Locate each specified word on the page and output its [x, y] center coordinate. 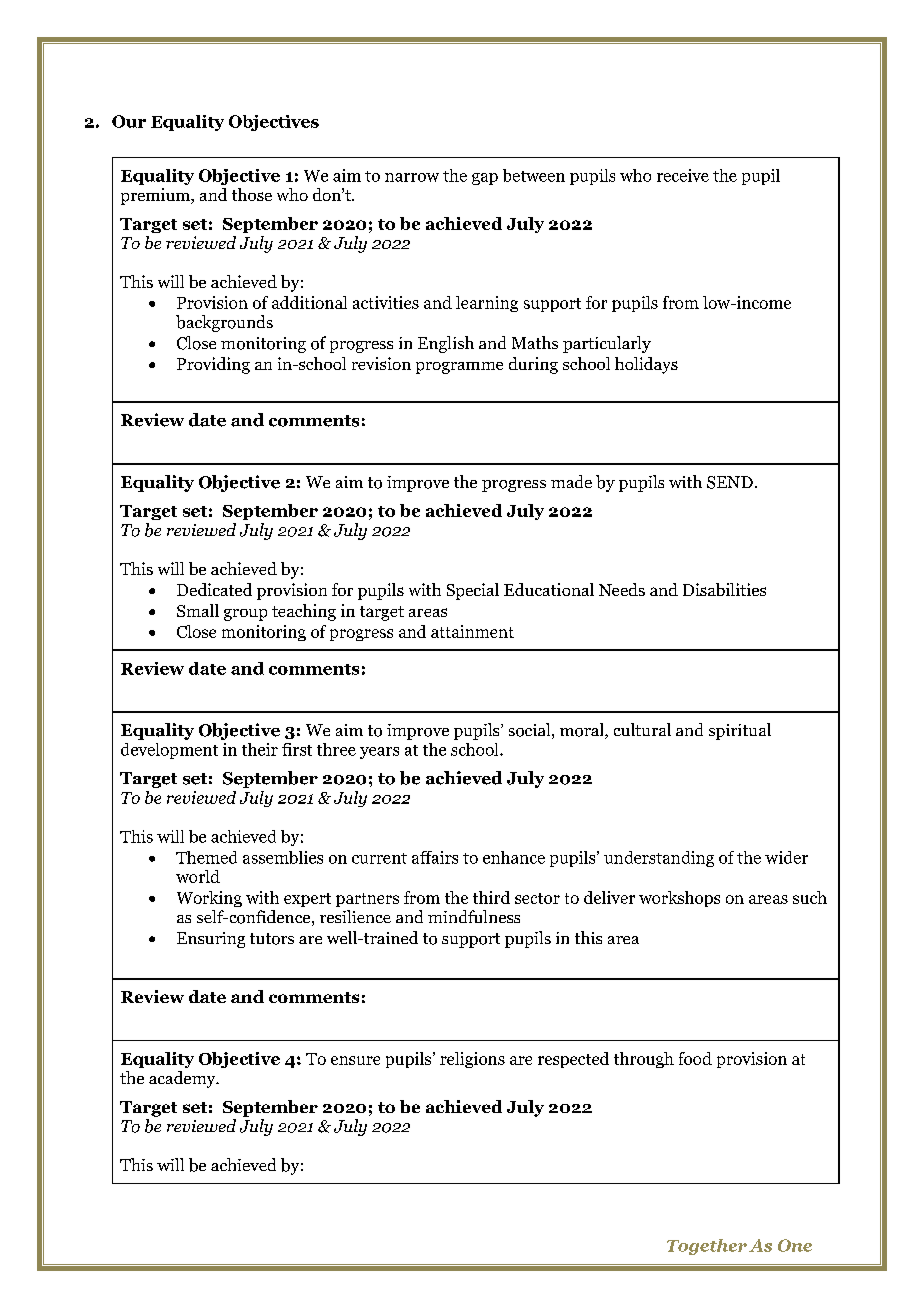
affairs [435, 857]
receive [683, 175]
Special [473, 591]
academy [183, 1079]
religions [472, 1060]
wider [786, 857]
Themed [206, 857]
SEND [730, 482]
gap [485, 179]
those [252, 194]
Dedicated [214, 589]
